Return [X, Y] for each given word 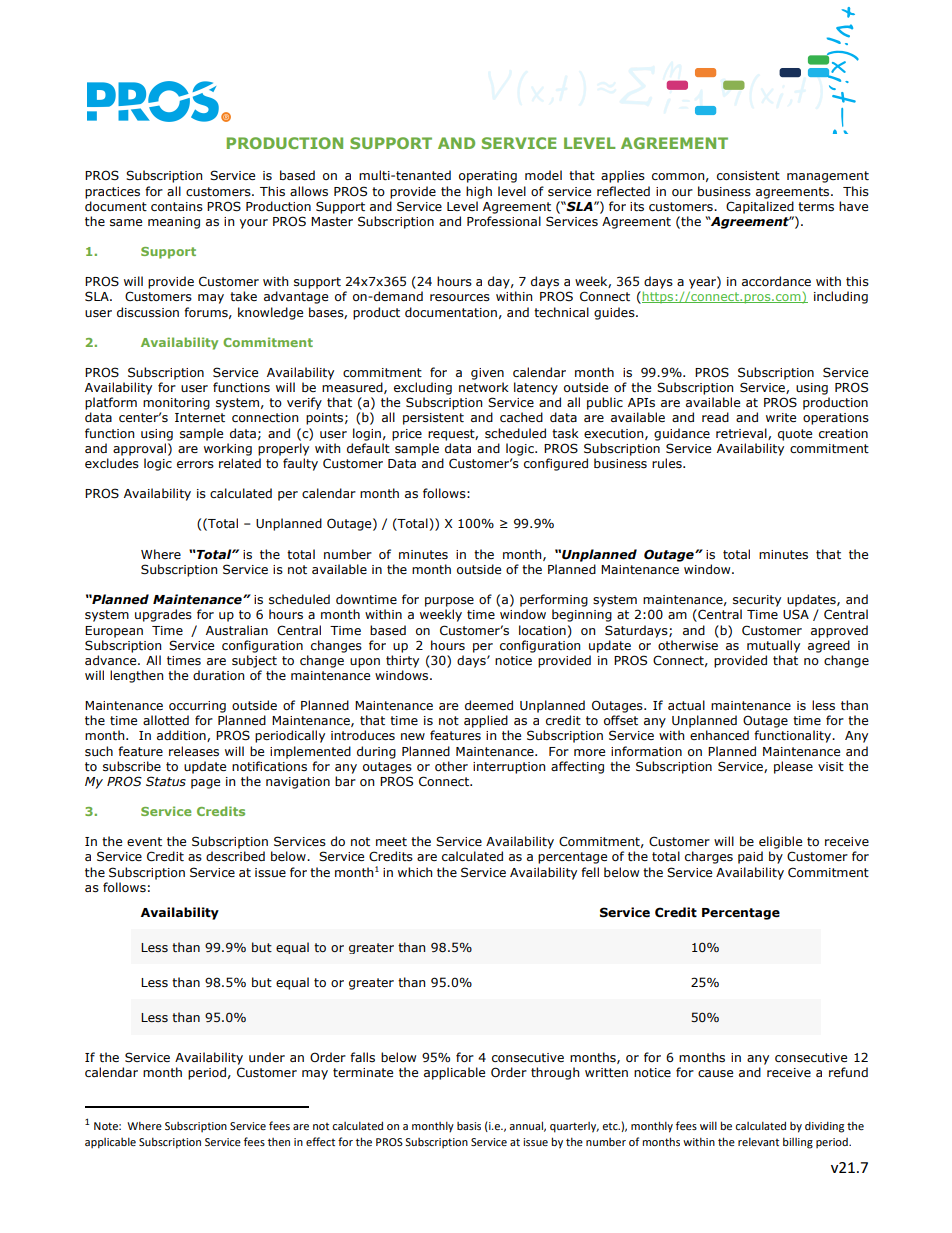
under [267, 1057]
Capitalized [760, 207]
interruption [509, 768]
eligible [780, 842]
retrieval [742, 434]
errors [195, 465]
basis [469, 1126]
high [479, 192]
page [205, 784]
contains [177, 207]
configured [556, 464]
